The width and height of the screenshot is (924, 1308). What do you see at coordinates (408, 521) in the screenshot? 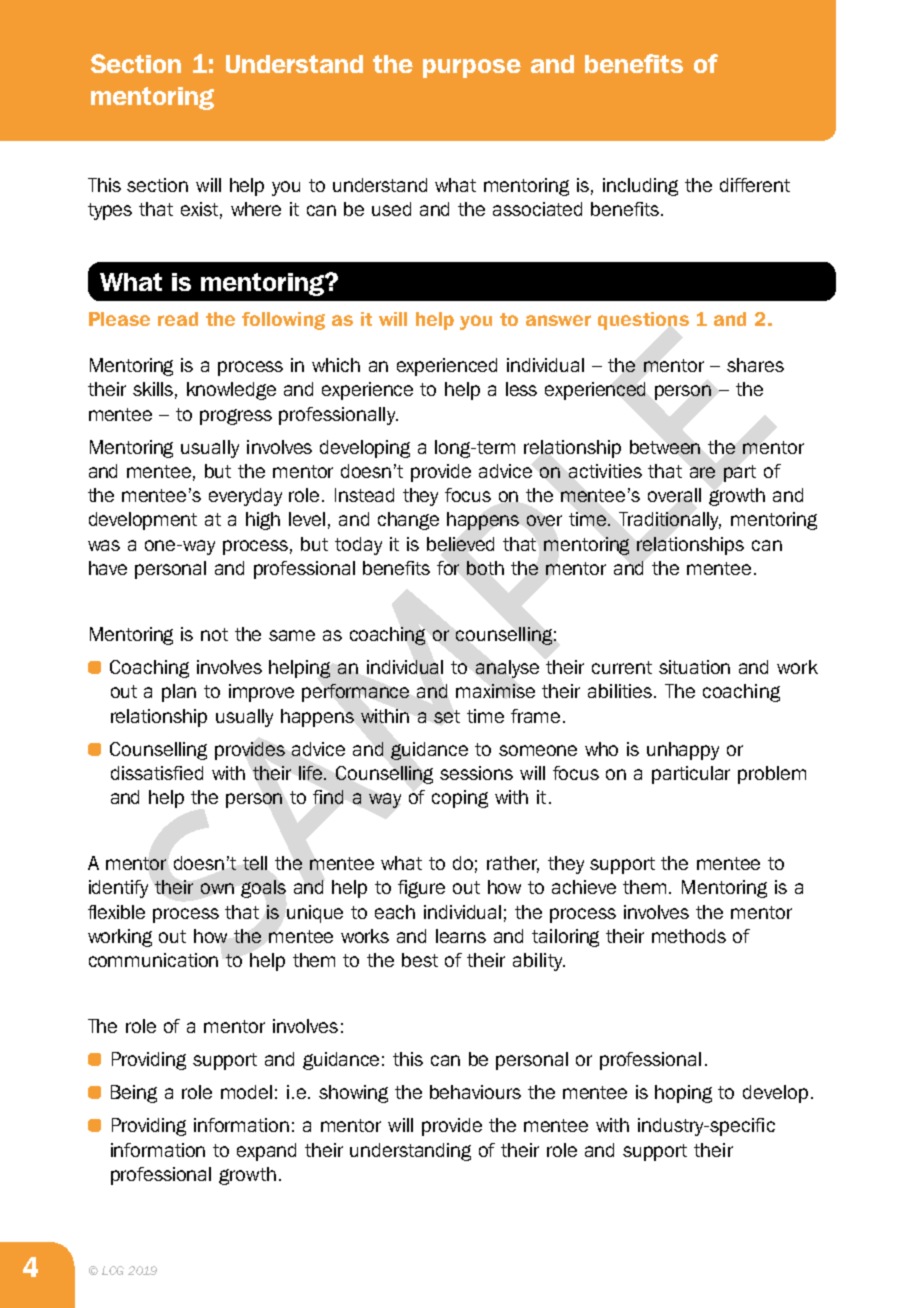
I see `change` at bounding box center [408, 521].
